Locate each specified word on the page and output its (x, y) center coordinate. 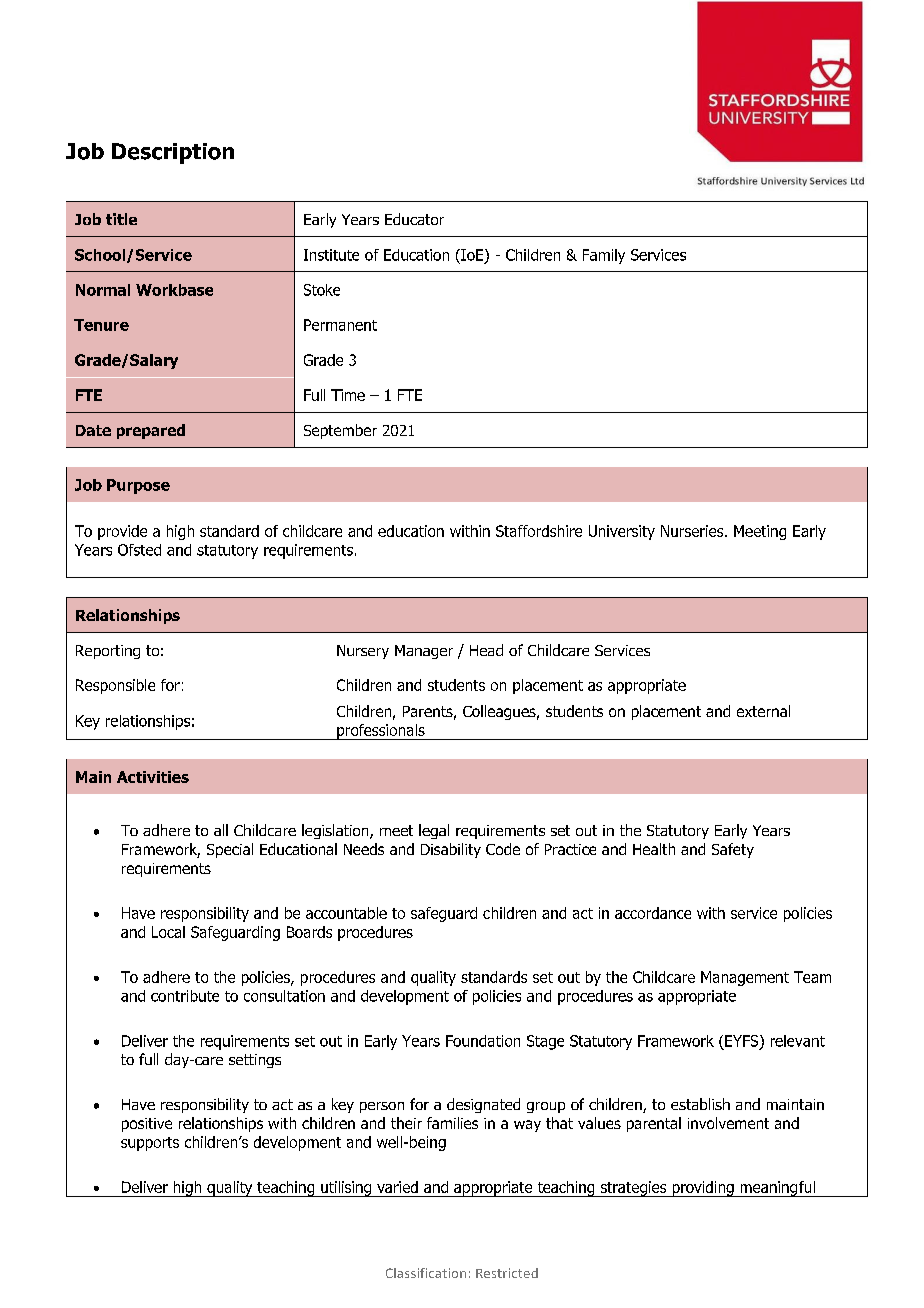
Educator (414, 219)
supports (150, 1144)
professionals (381, 732)
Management (745, 978)
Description (173, 153)
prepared (151, 431)
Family (604, 256)
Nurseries (693, 531)
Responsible (115, 686)
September (340, 431)
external (763, 711)
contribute (185, 996)
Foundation (483, 1041)
